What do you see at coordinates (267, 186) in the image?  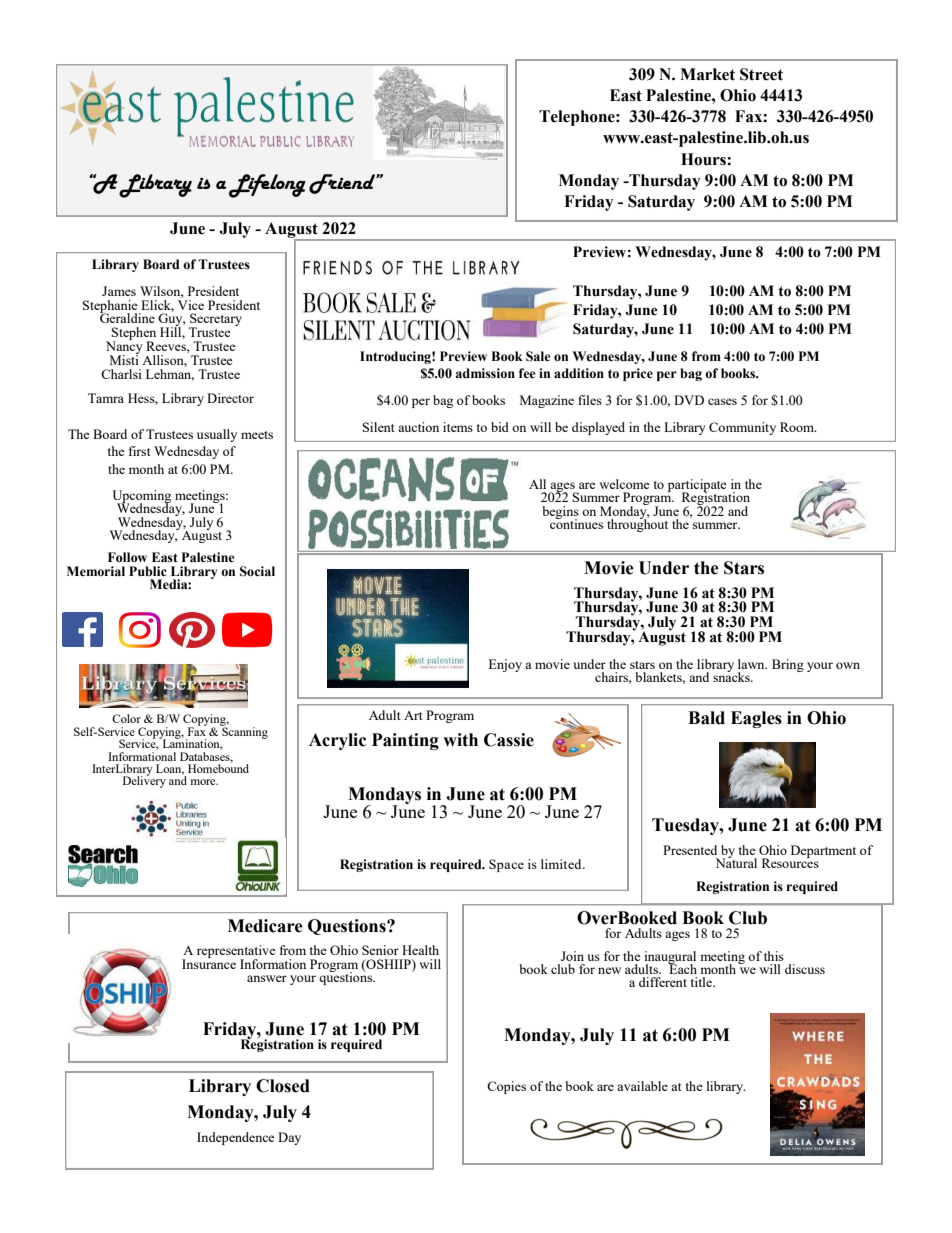 I see `Lifelong` at bounding box center [267, 186].
